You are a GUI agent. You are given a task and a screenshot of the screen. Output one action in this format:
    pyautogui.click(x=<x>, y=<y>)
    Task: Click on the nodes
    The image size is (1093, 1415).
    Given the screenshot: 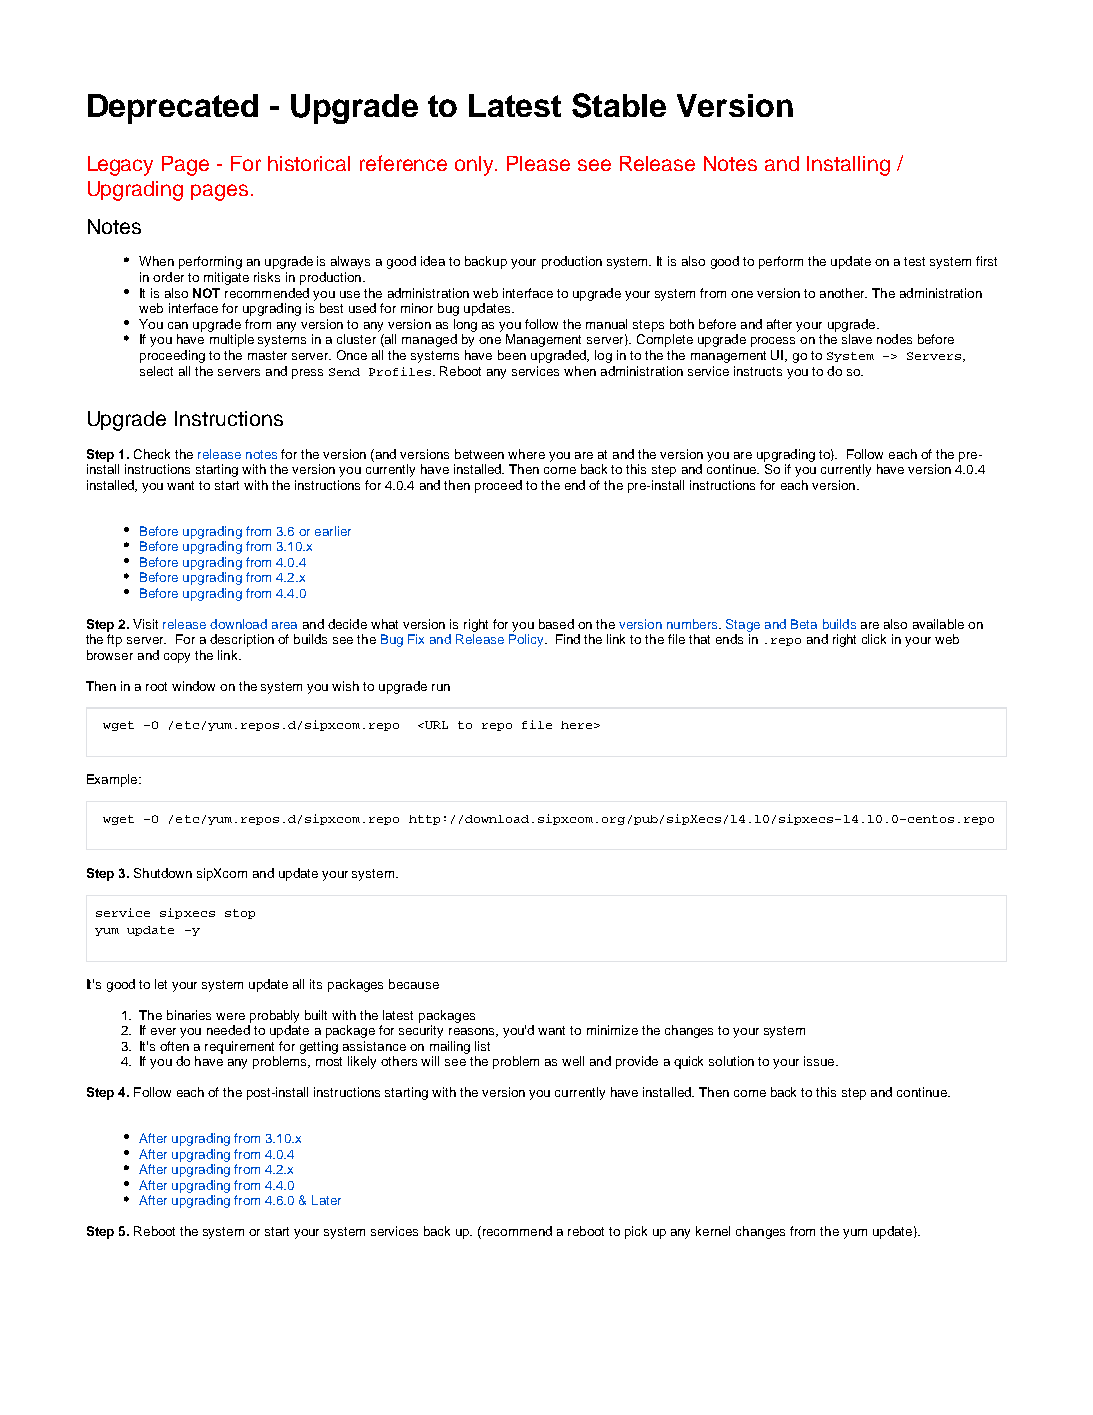 What is the action you would take?
    pyautogui.click(x=894, y=339)
